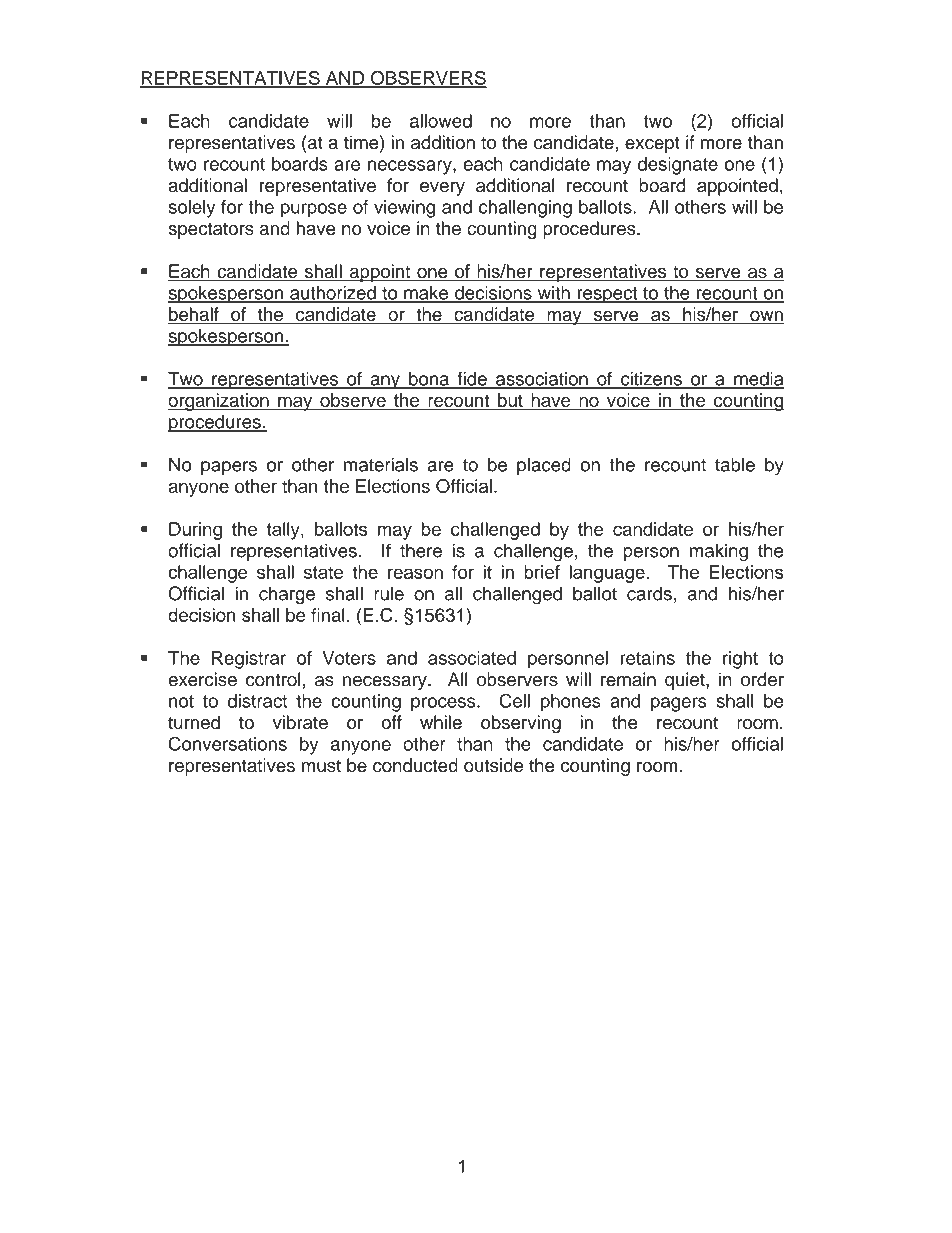 Image resolution: width=952 pixels, height=1233 pixels. What do you see at coordinates (228, 743) in the page?
I see `Conversations` at bounding box center [228, 743].
